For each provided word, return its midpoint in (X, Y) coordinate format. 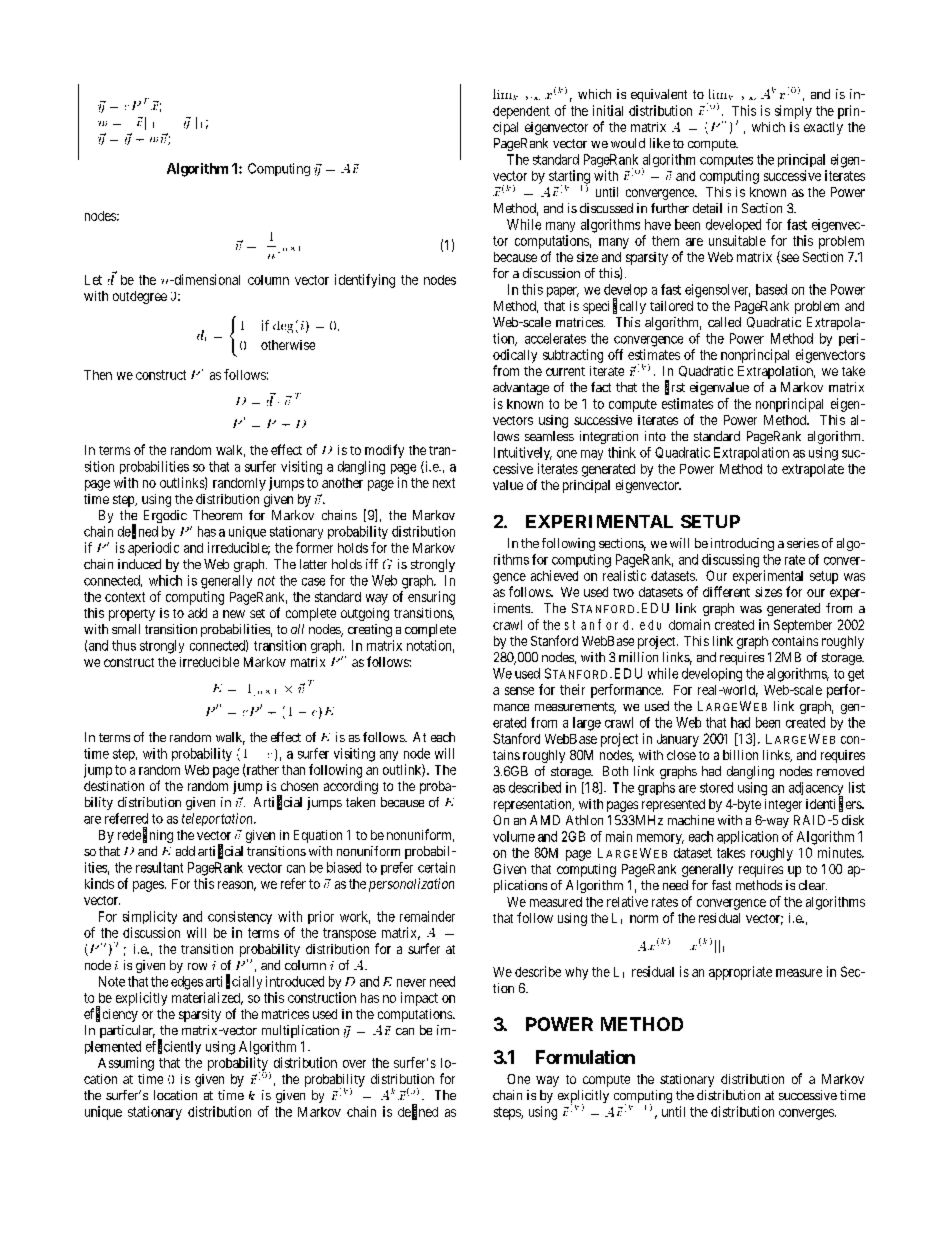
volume (514, 836)
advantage (521, 388)
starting (569, 178)
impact (419, 999)
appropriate (740, 973)
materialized (207, 998)
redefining (145, 835)
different (726, 591)
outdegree (140, 297)
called (724, 322)
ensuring (431, 598)
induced (139, 564)
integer (783, 805)
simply (793, 112)
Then (98, 375)
